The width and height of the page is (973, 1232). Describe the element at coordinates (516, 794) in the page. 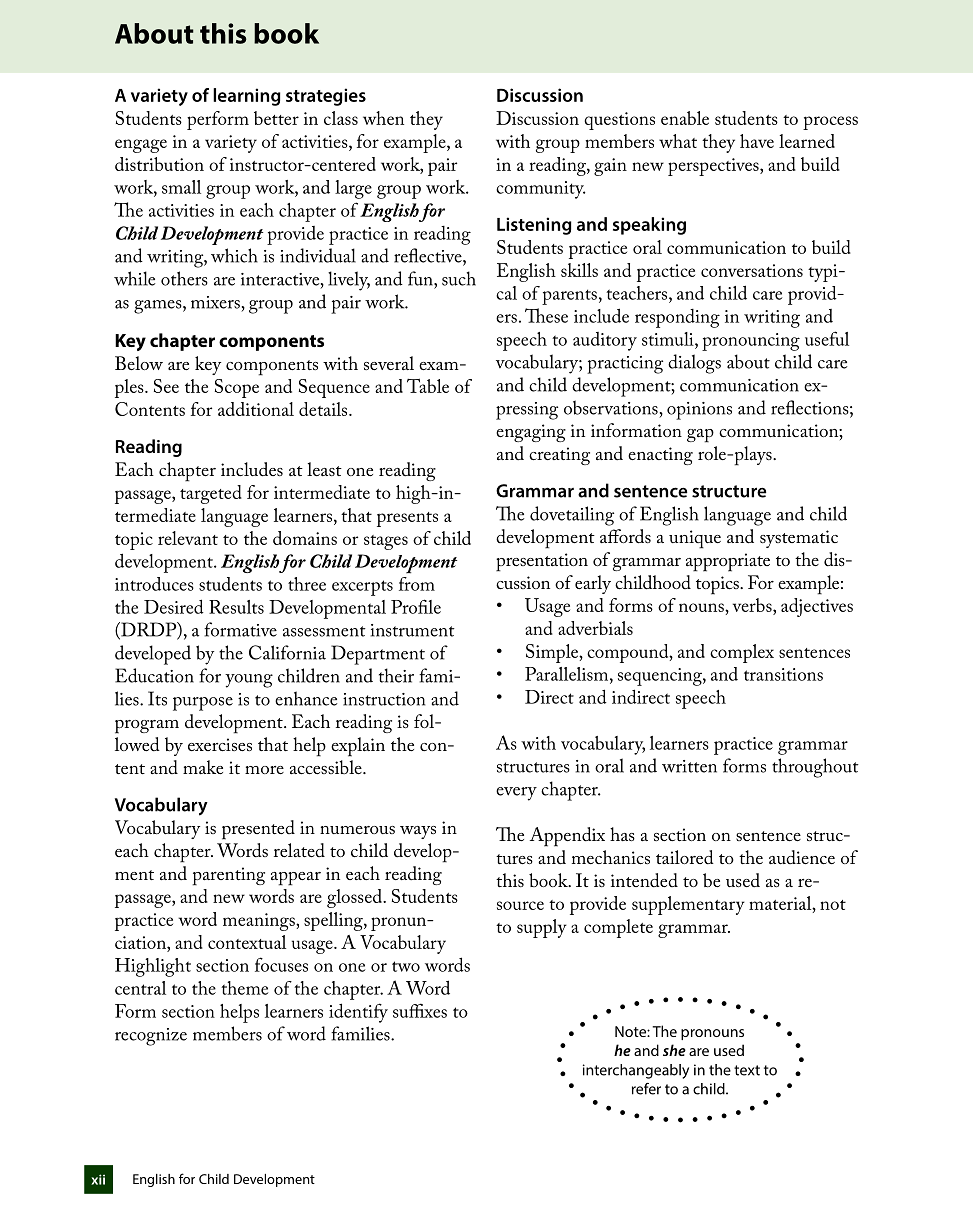

I see `every` at that location.
